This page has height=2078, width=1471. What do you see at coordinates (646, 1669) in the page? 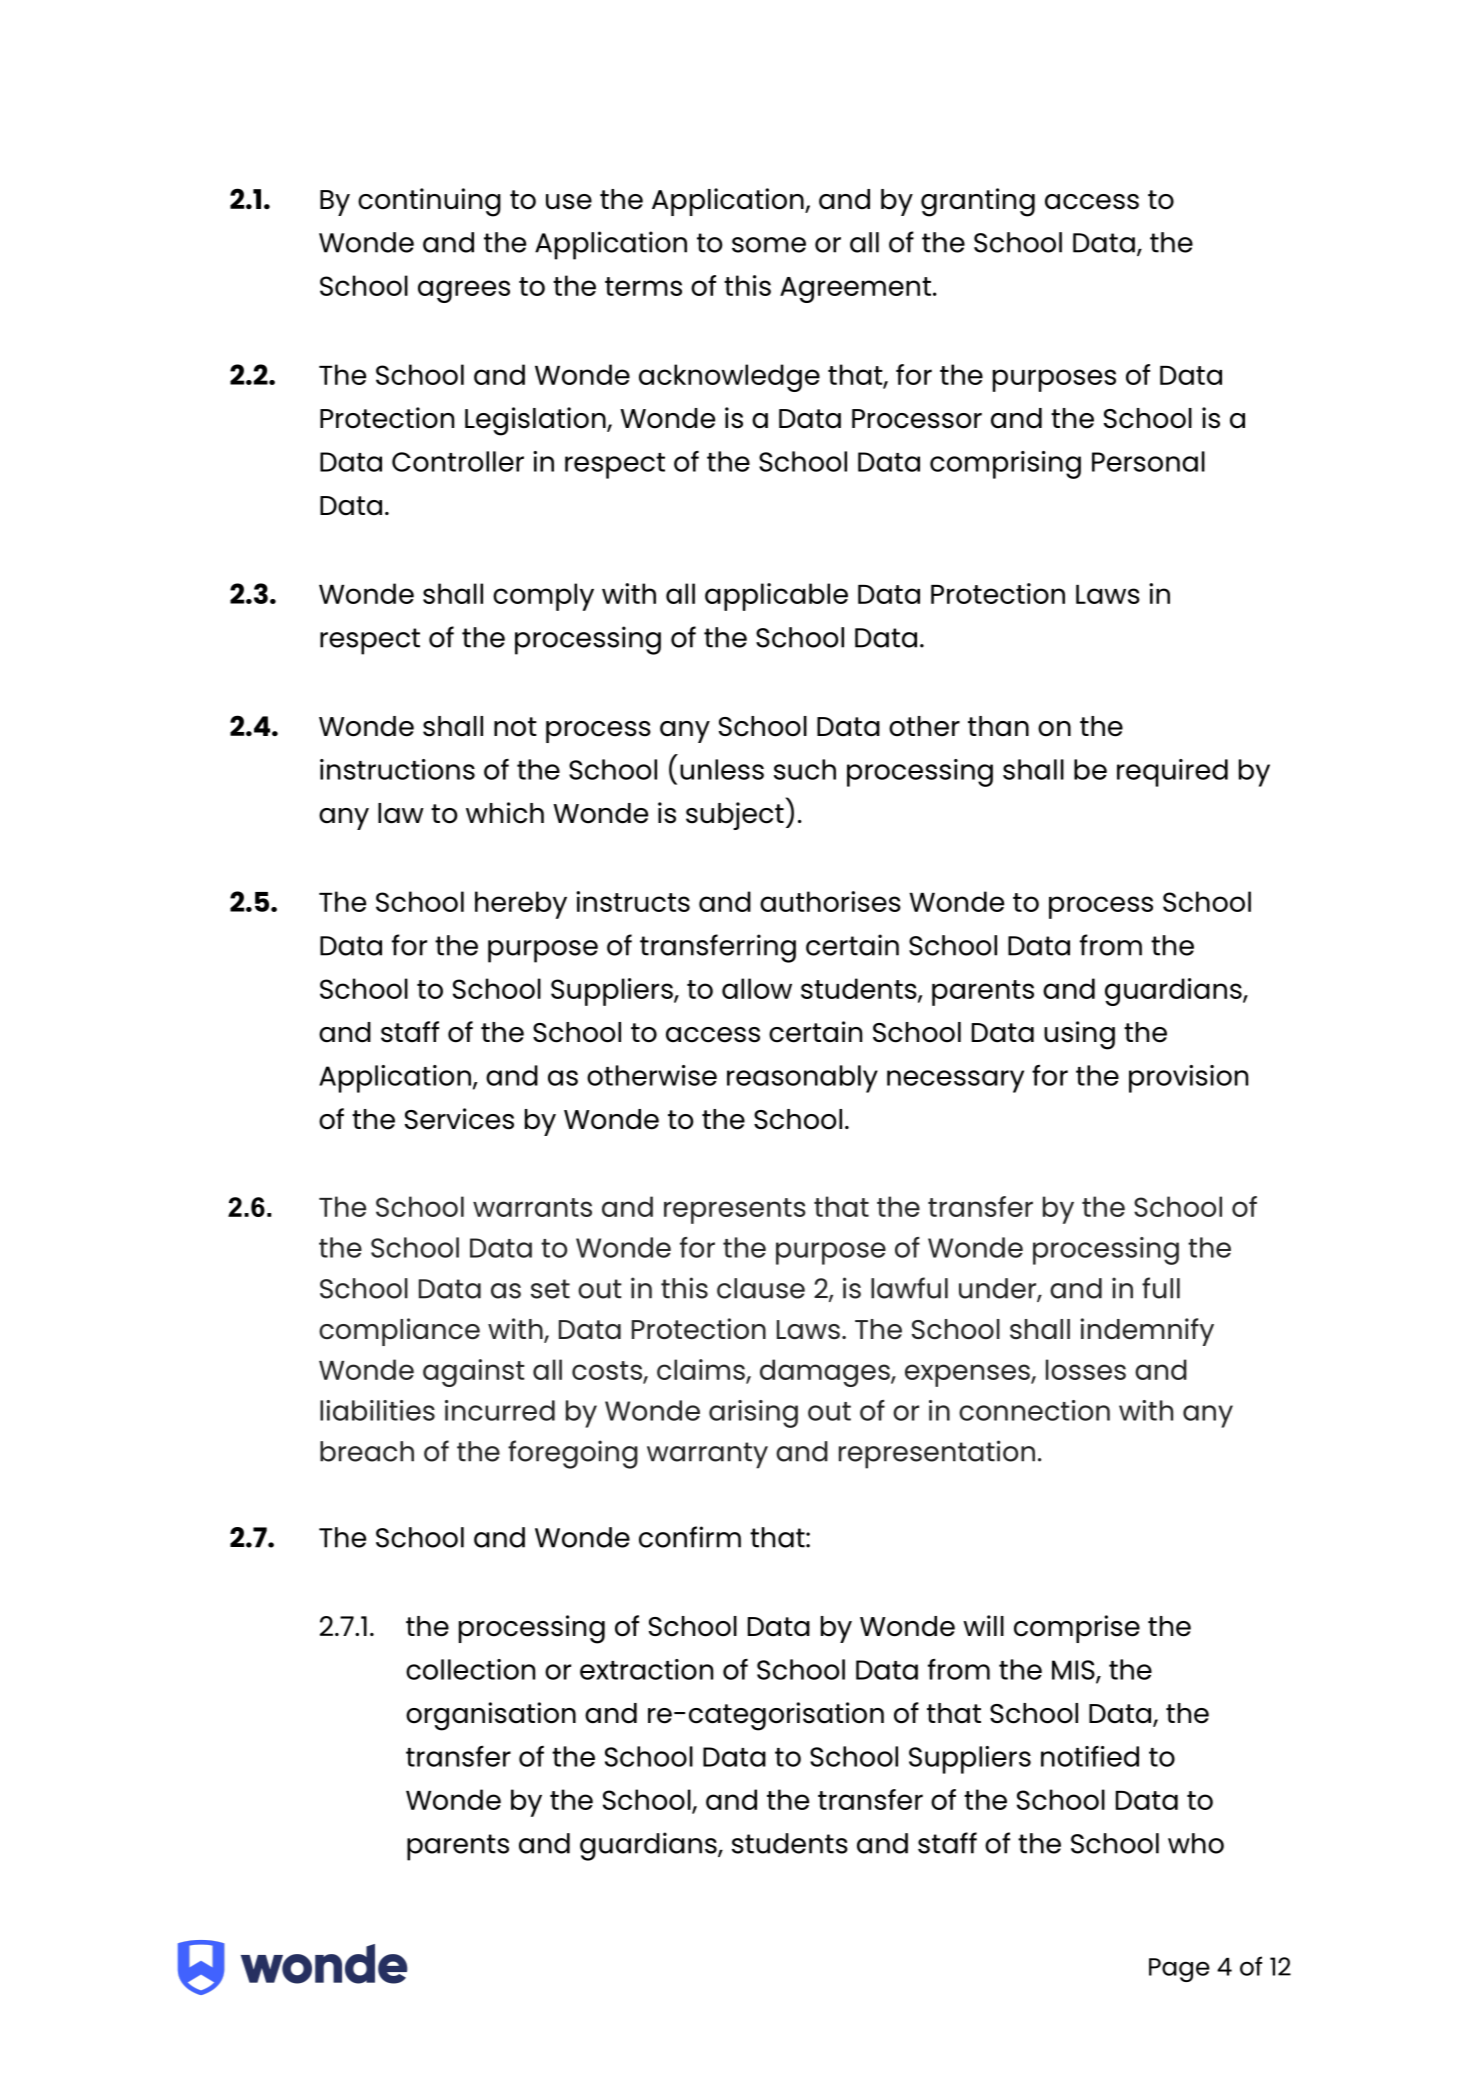
I see `extraction` at bounding box center [646, 1669].
